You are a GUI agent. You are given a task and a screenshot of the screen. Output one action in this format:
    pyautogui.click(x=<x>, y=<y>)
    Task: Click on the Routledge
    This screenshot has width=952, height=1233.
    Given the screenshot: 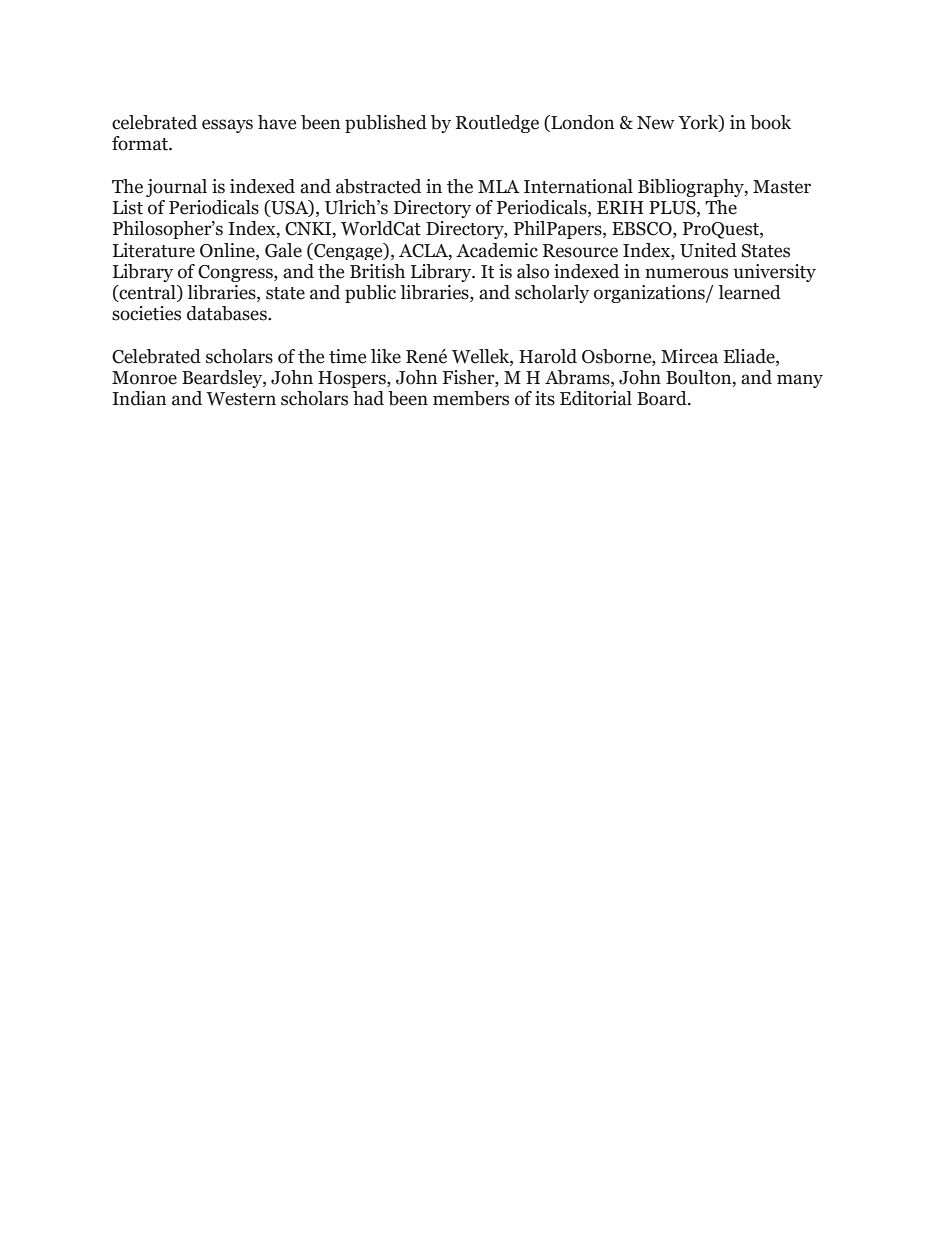 What is the action you would take?
    pyautogui.click(x=497, y=124)
